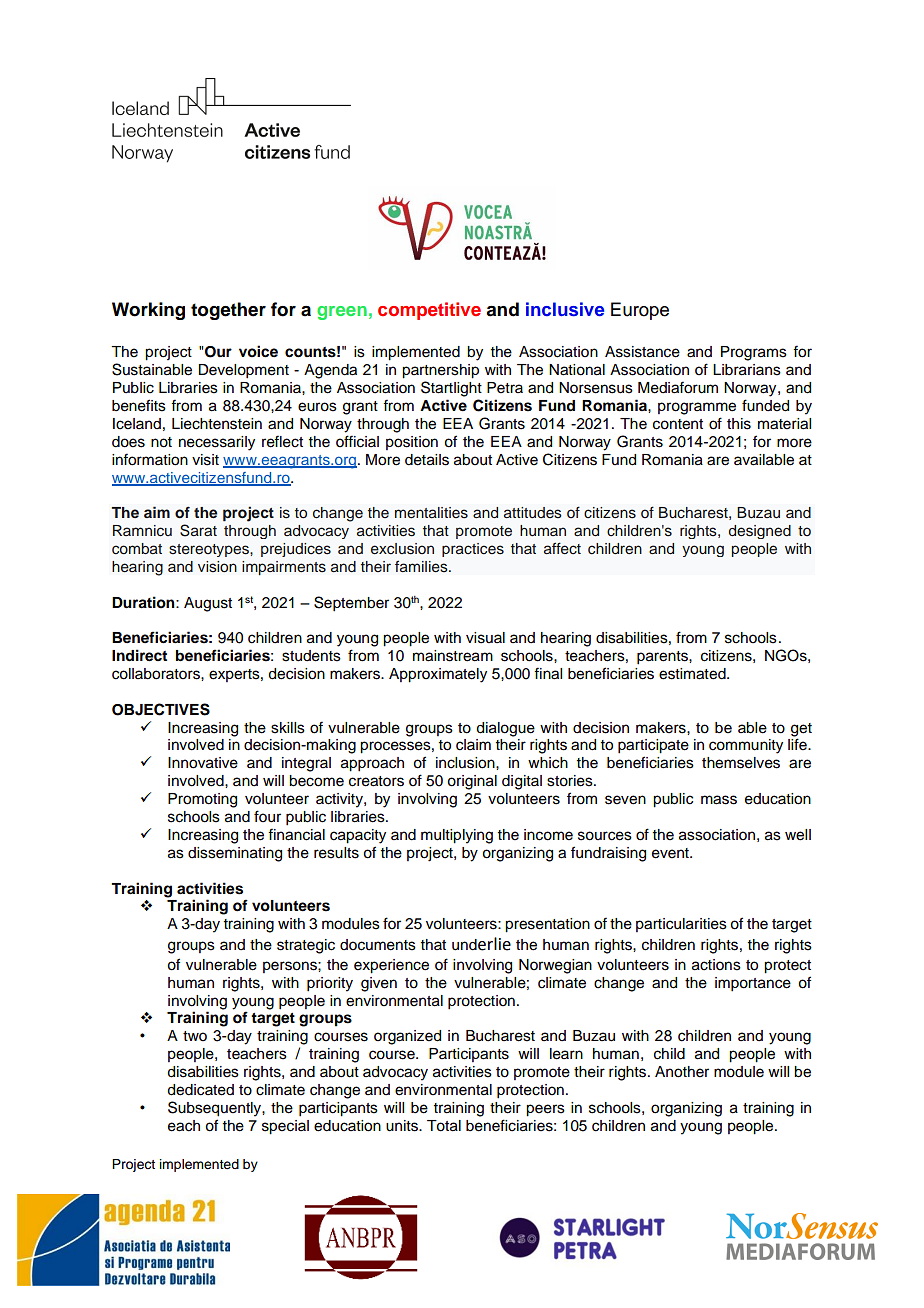  Describe the element at coordinates (429, 311) in the screenshot. I see `competitive` at that location.
